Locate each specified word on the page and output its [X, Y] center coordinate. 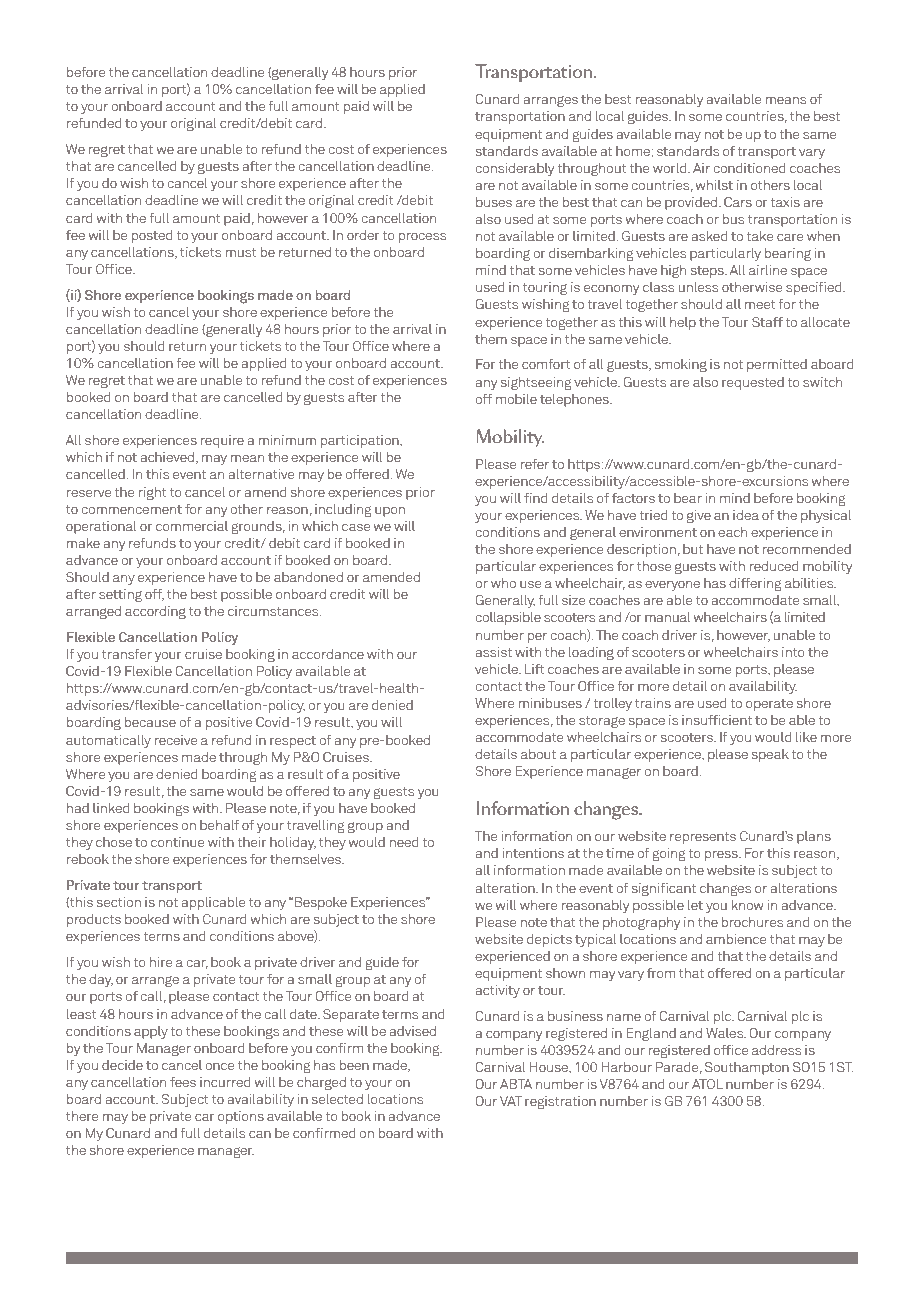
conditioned [749, 168]
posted [152, 236]
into [793, 652]
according [155, 612]
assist [493, 652]
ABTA [516, 1084]
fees [183, 1082]
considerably [514, 169]
